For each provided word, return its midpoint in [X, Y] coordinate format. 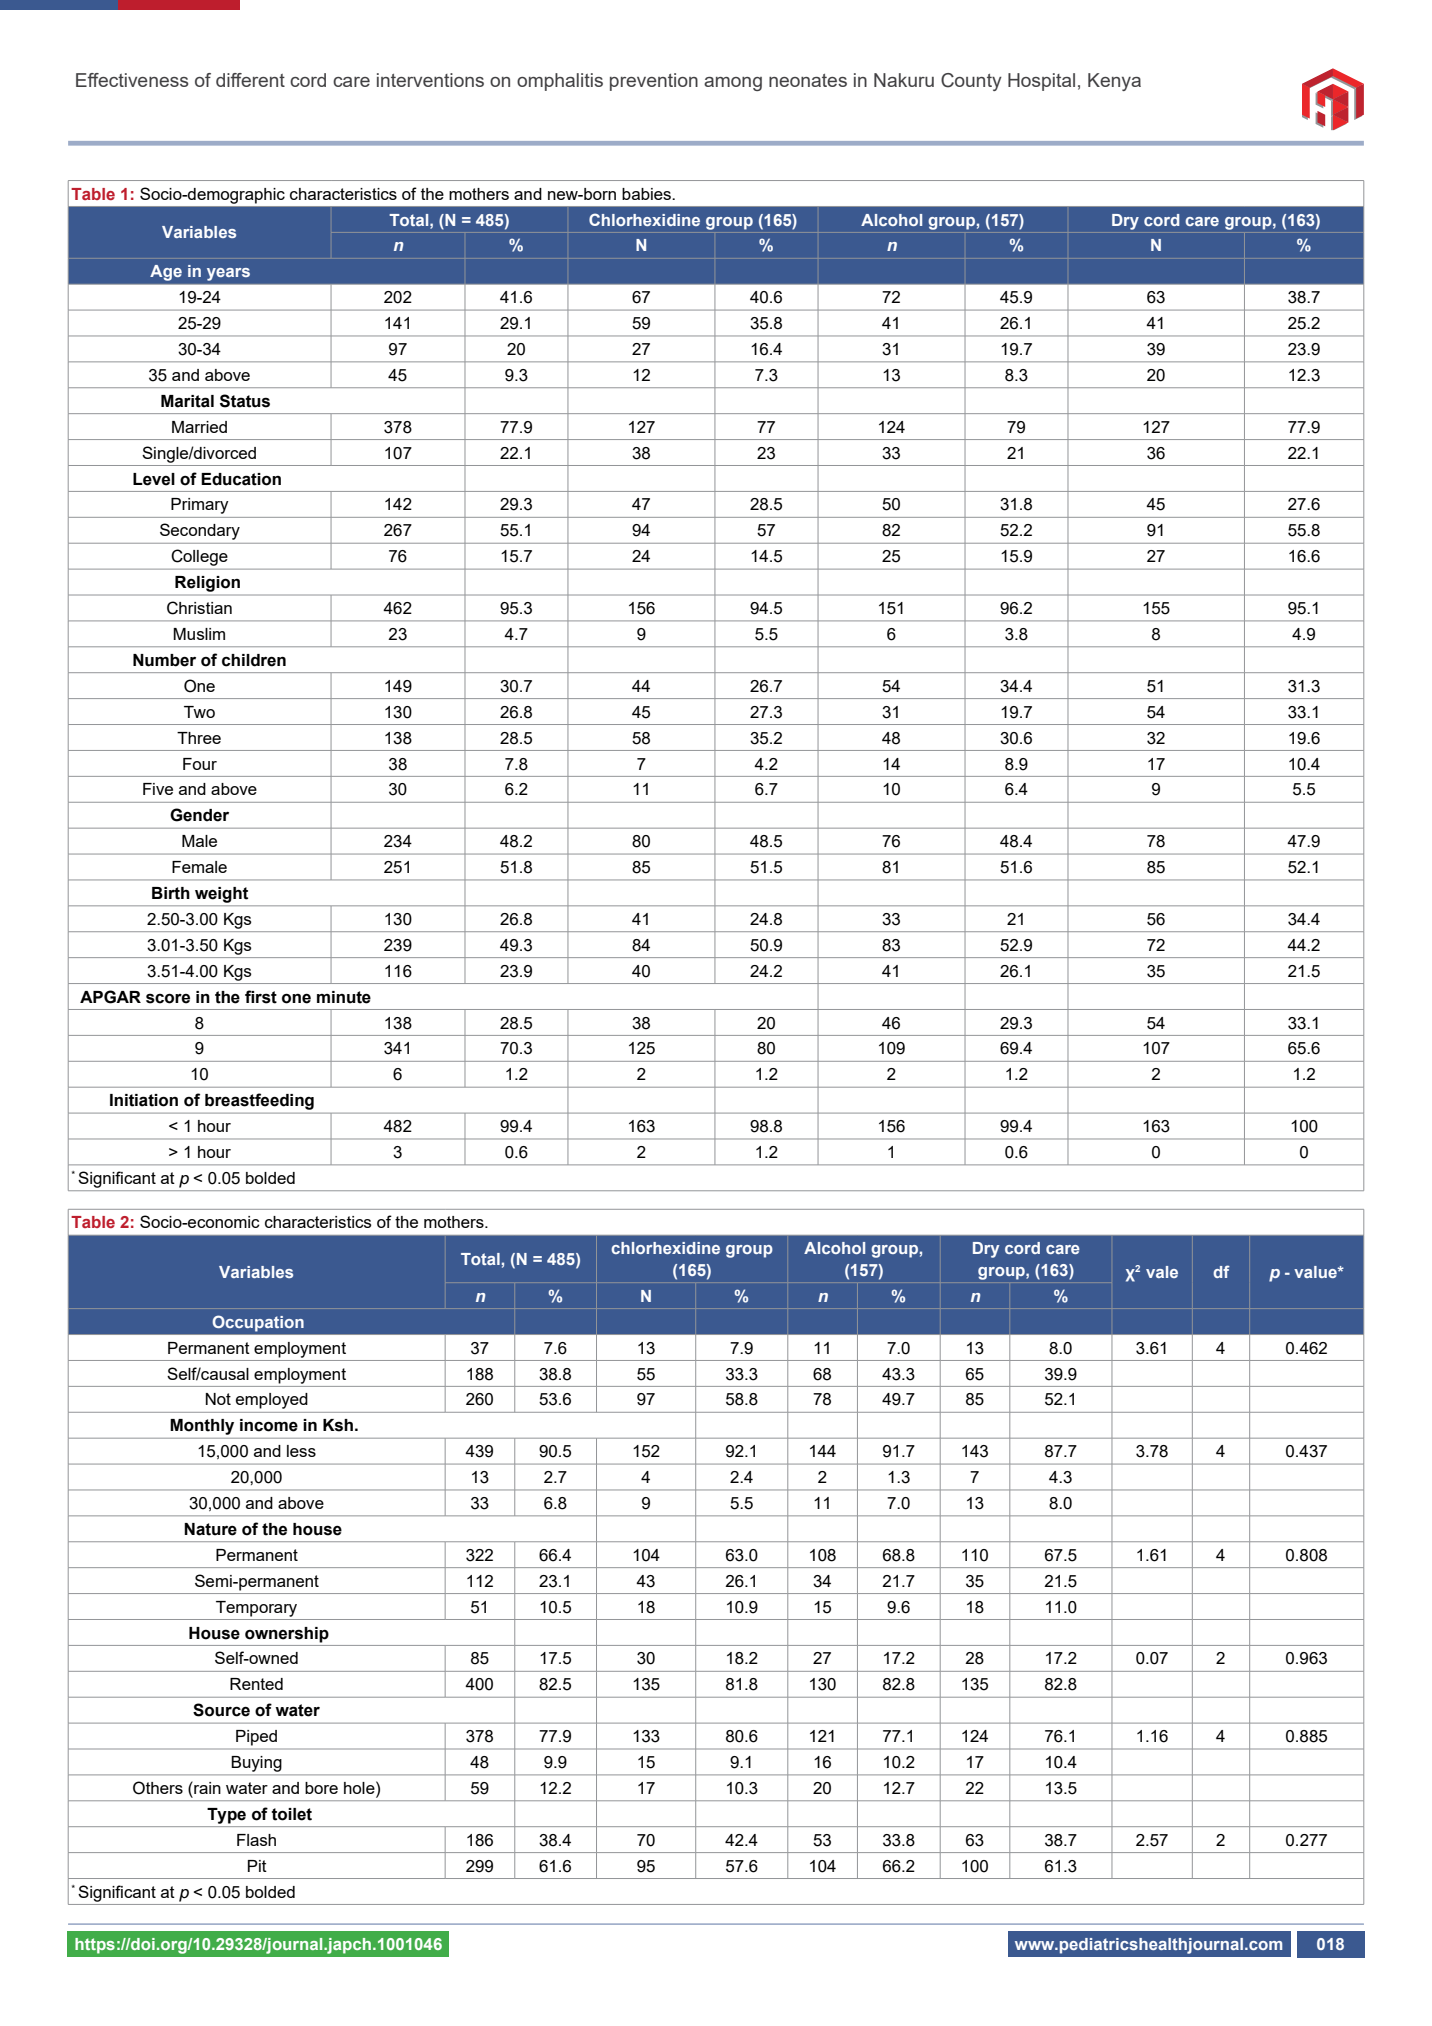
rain [206, 1787]
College [200, 557]
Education [241, 479]
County [971, 82]
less [301, 1451]
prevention [654, 82]
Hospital [1041, 82]
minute [344, 997]
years [228, 274]
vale [1162, 1272]
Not [218, 1399]
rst [266, 997]
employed [272, 1401]
